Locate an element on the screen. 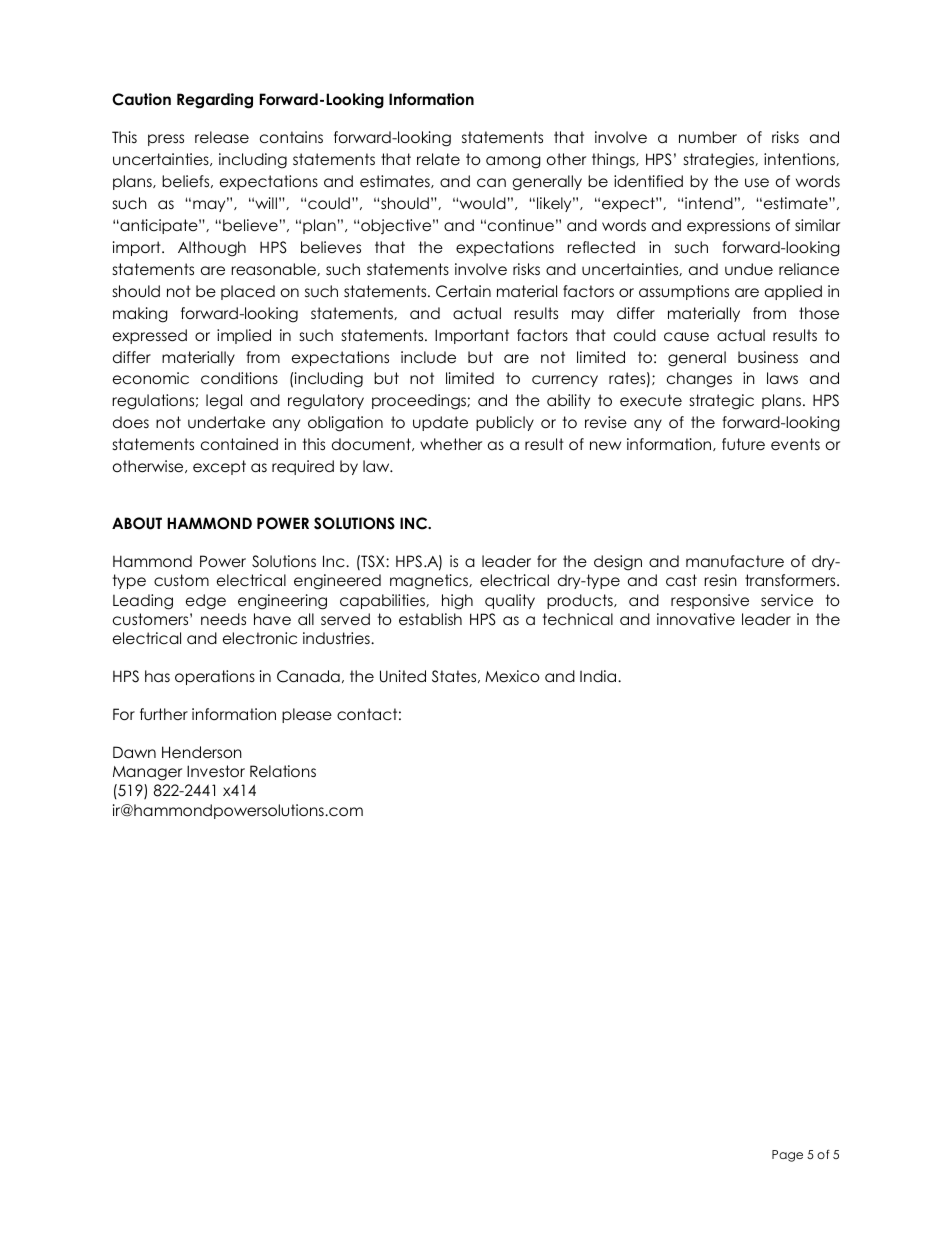  high is located at coordinates (457, 602).
